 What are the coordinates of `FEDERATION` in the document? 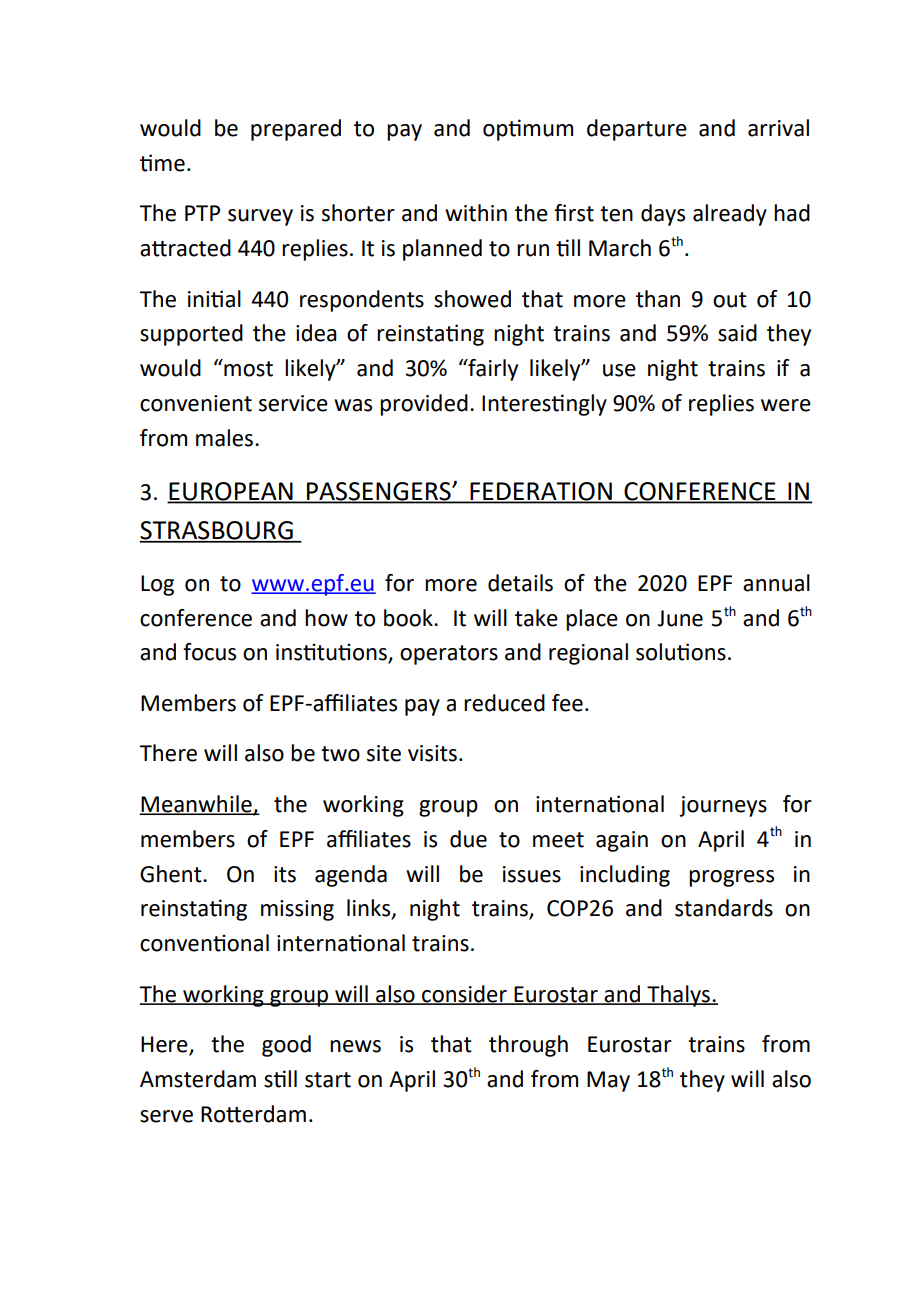 It's located at (541, 492).
